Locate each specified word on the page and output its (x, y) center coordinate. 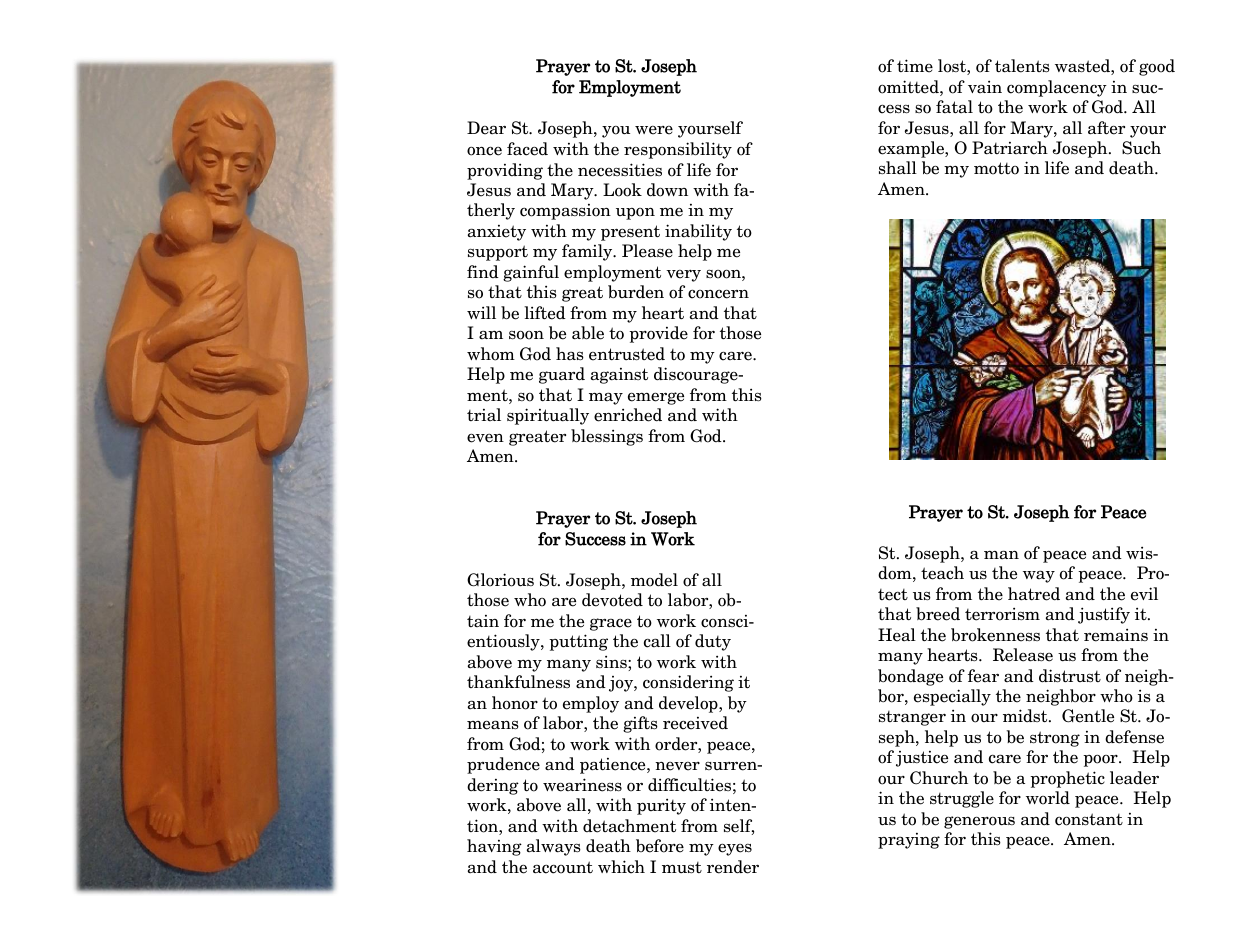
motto (996, 168)
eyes (735, 850)
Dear (486, 128)
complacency (1057, 88)
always (554, 847)
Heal (897, 635)
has (570, 354)
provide (658, 334)
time (915, 66)
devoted (612, 600)
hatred (1034, 594)
